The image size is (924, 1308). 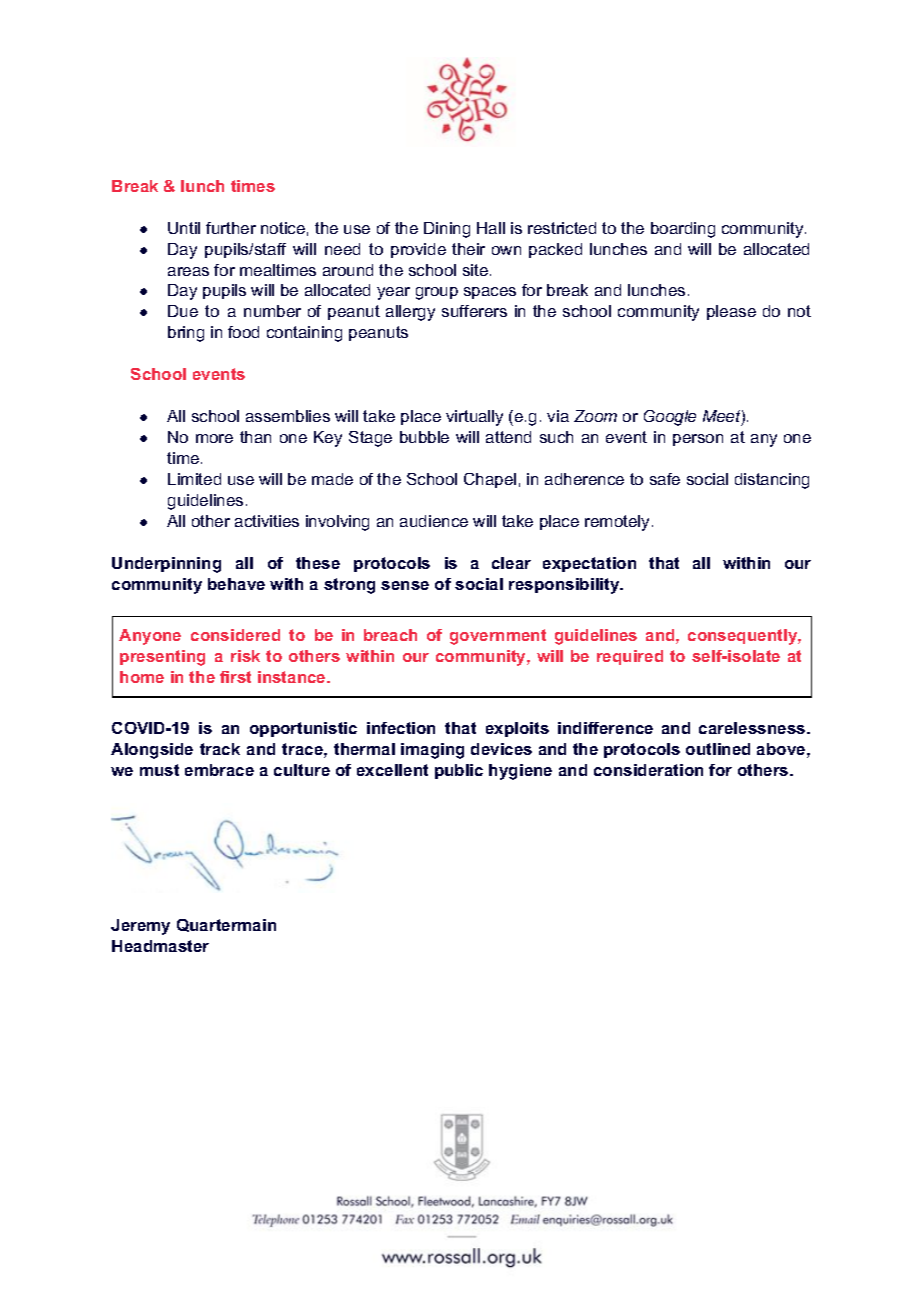 I want to click on further, so click(x=231, y=228).
